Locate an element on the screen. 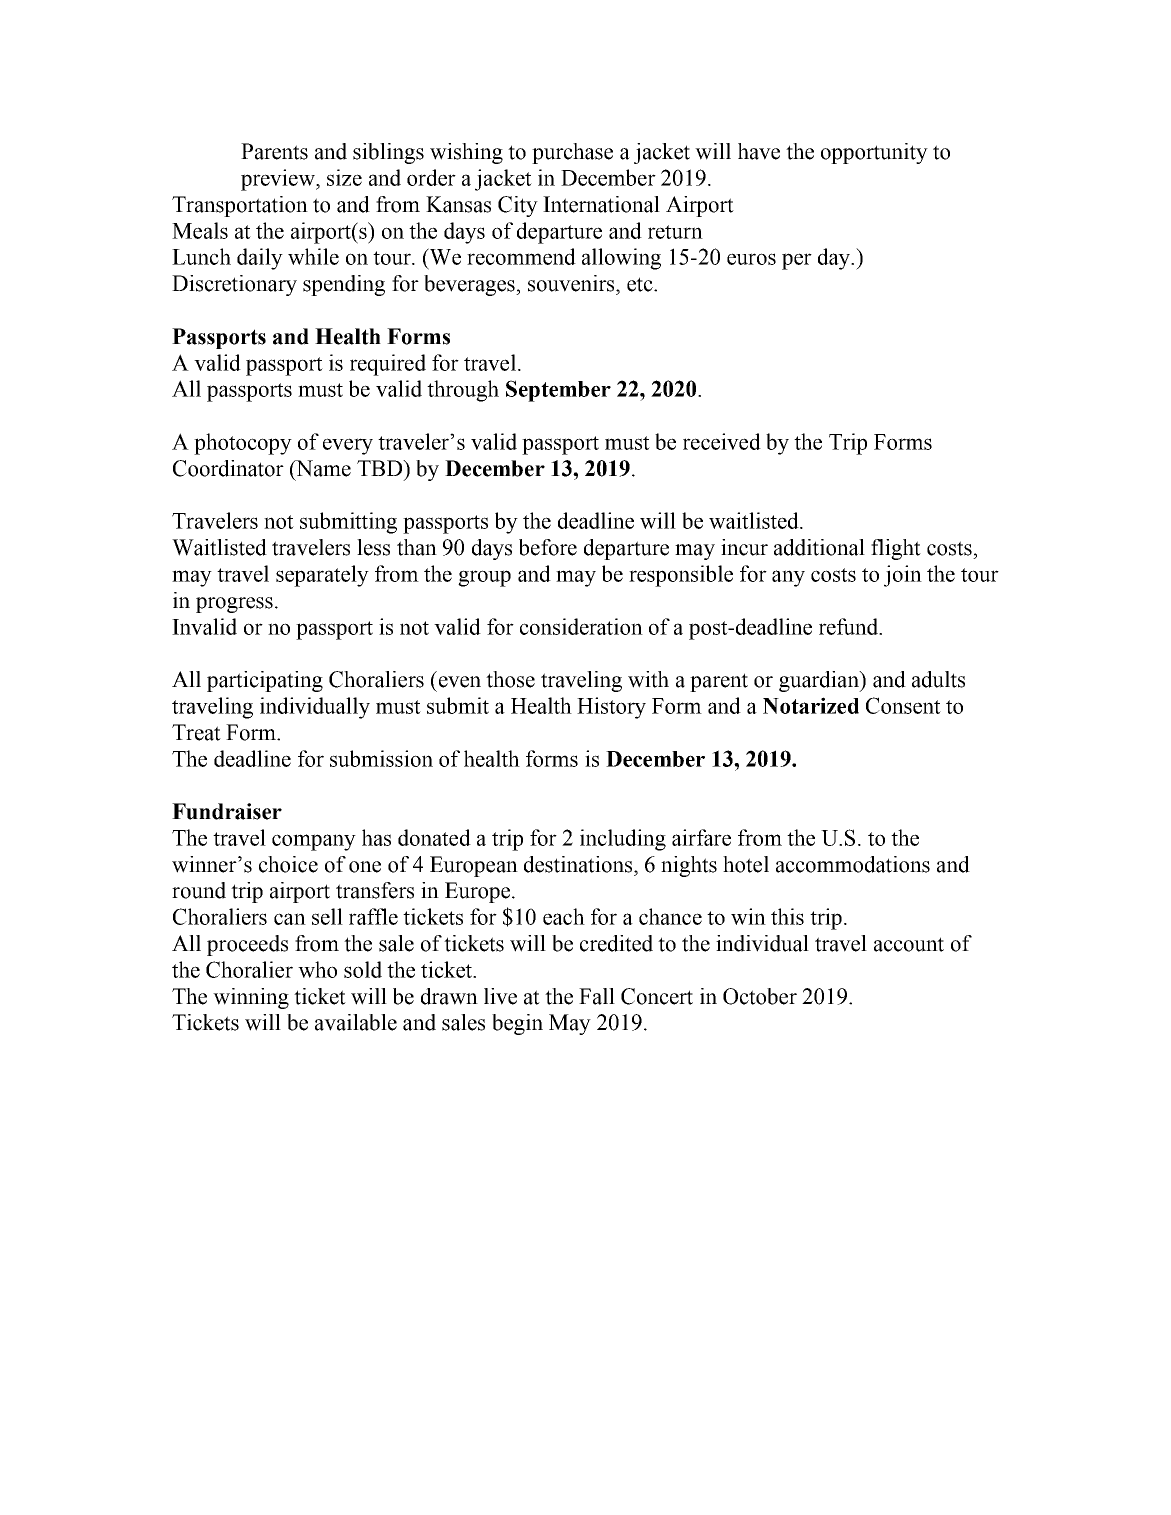 This screenshot has width=1171, height=1515. Fundraiser is located at coordinates (227, 811).
